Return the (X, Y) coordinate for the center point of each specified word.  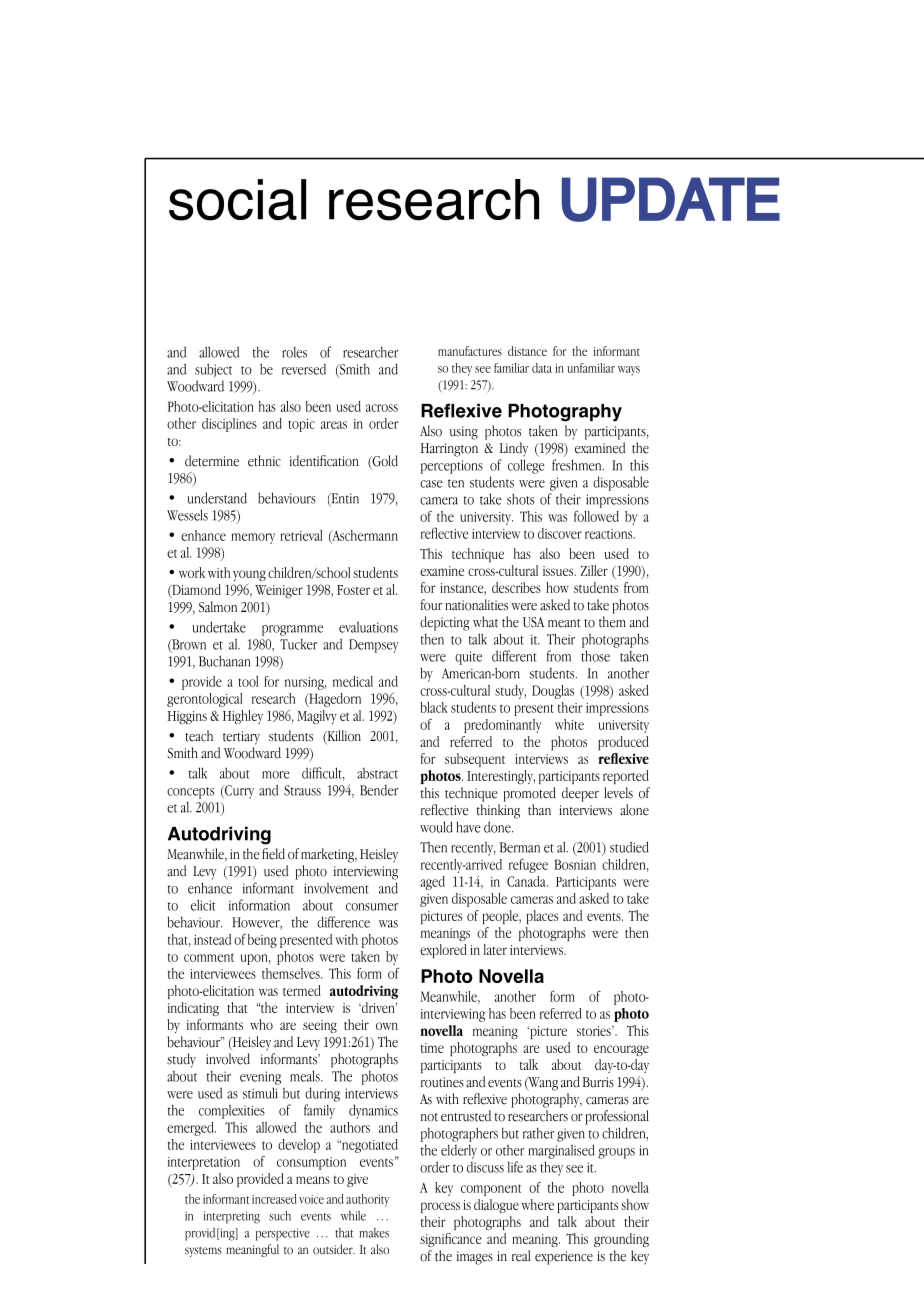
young (249, 577)
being (262, 941)
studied (629, 847)
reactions (610, 534)
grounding (621, 1240)
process (440, 1207)
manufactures (470, 351)
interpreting (232, 1217)
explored (443, 951)
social (237, 200)
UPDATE (671, 199)
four (432, 605)
